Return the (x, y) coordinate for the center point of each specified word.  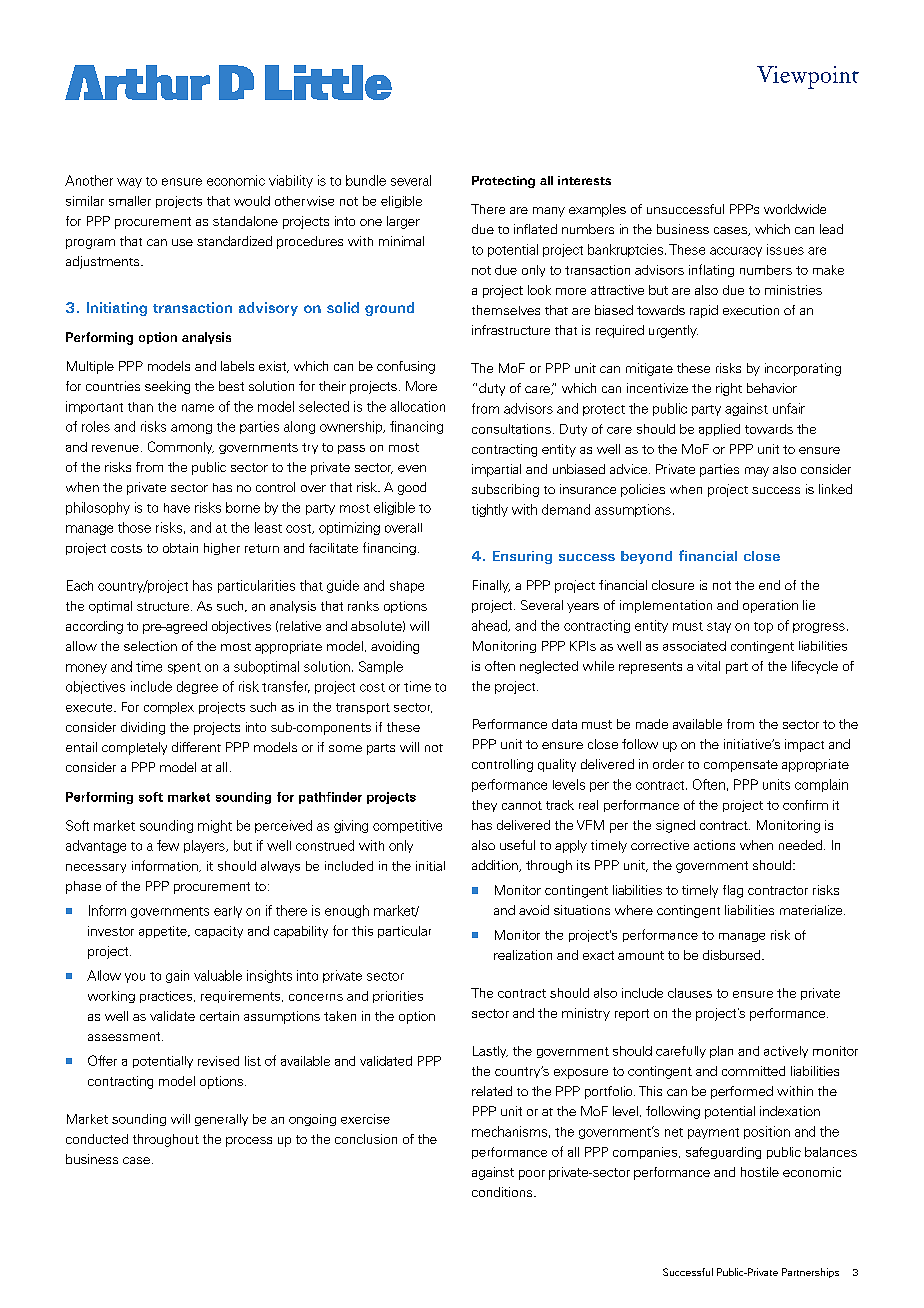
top (763, 627)
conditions (503, 1192)
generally (221, 1120)
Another (89, 180)
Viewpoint (808, 77)
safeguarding (723, 1153)
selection (150, 646)
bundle (366, 180)
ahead (490, 626)
